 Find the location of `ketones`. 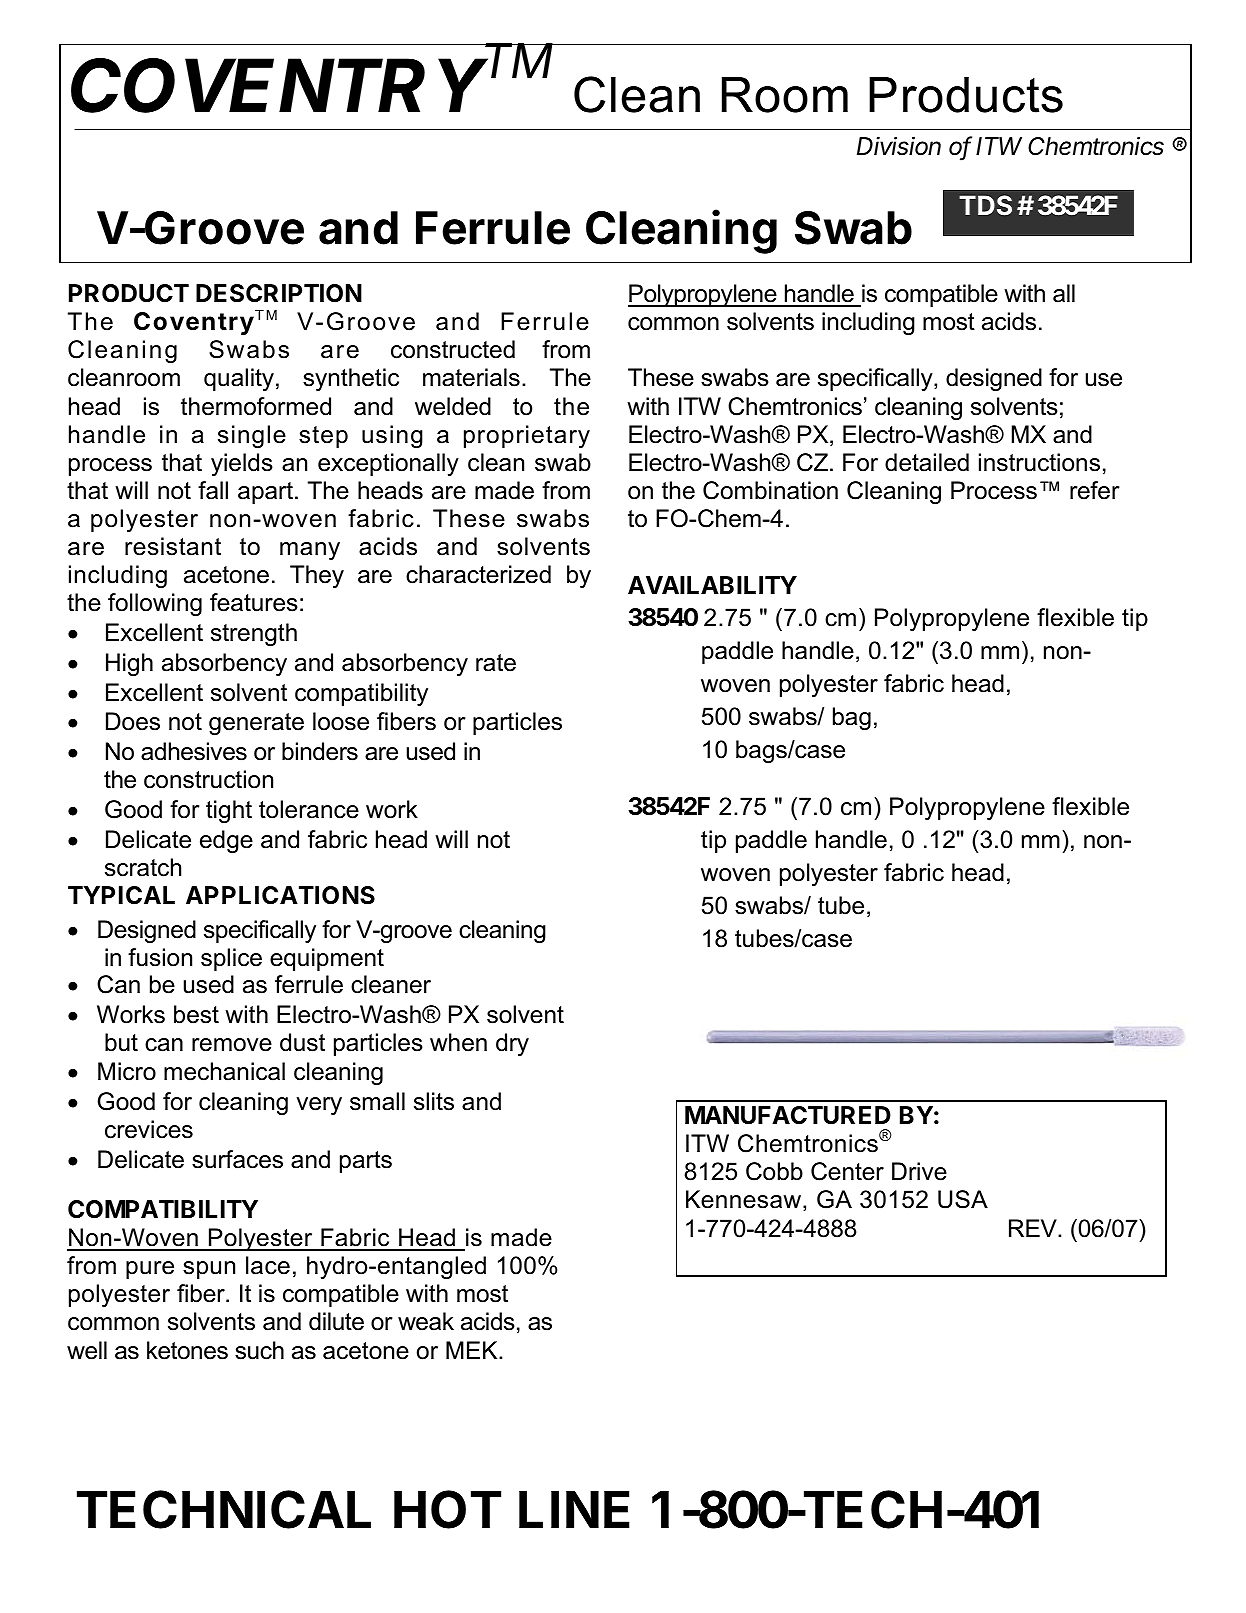

ketones is located at coordinates (187, 1350).
